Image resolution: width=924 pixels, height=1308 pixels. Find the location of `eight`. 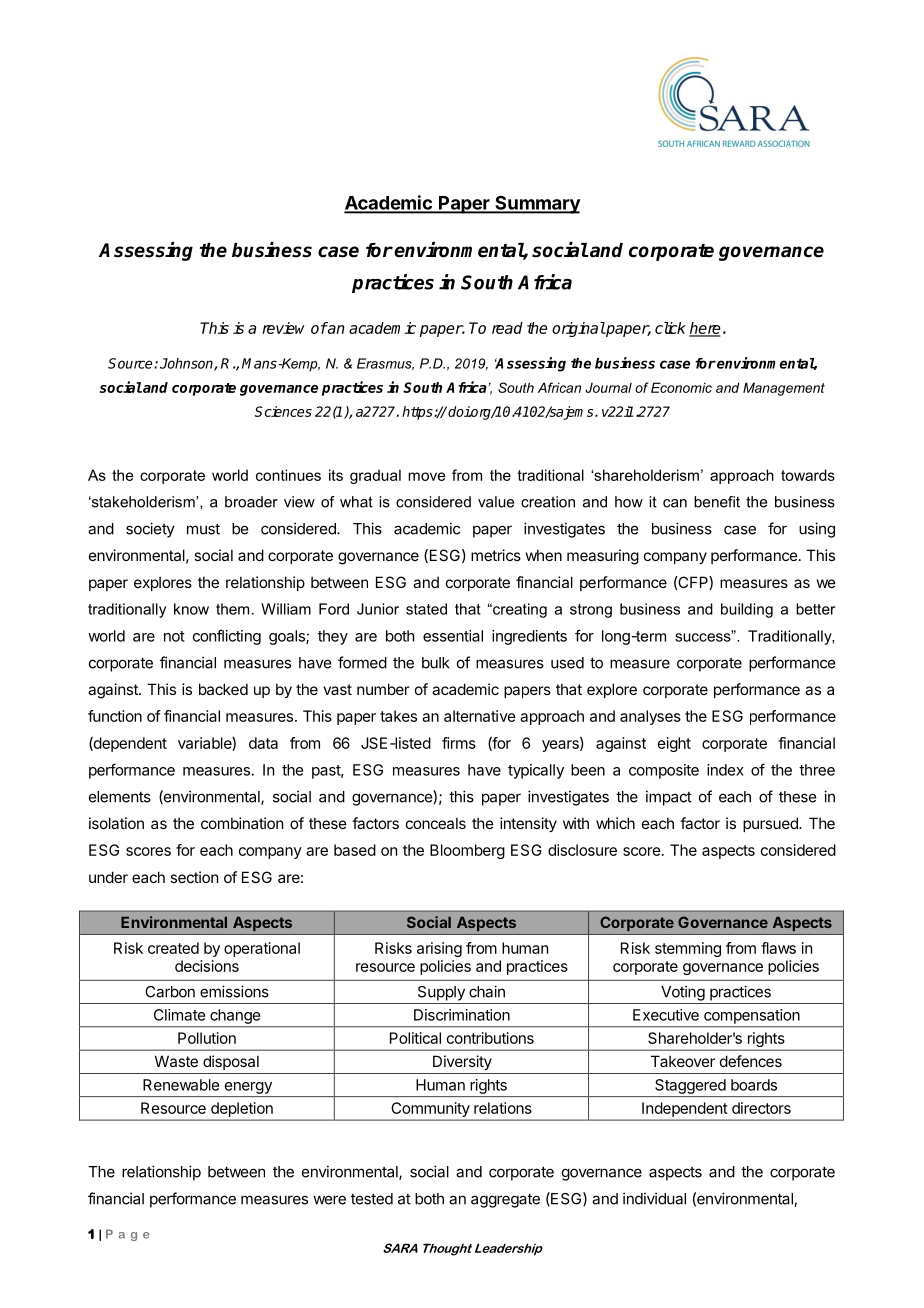

eight is located at coordinates (674, 744).
